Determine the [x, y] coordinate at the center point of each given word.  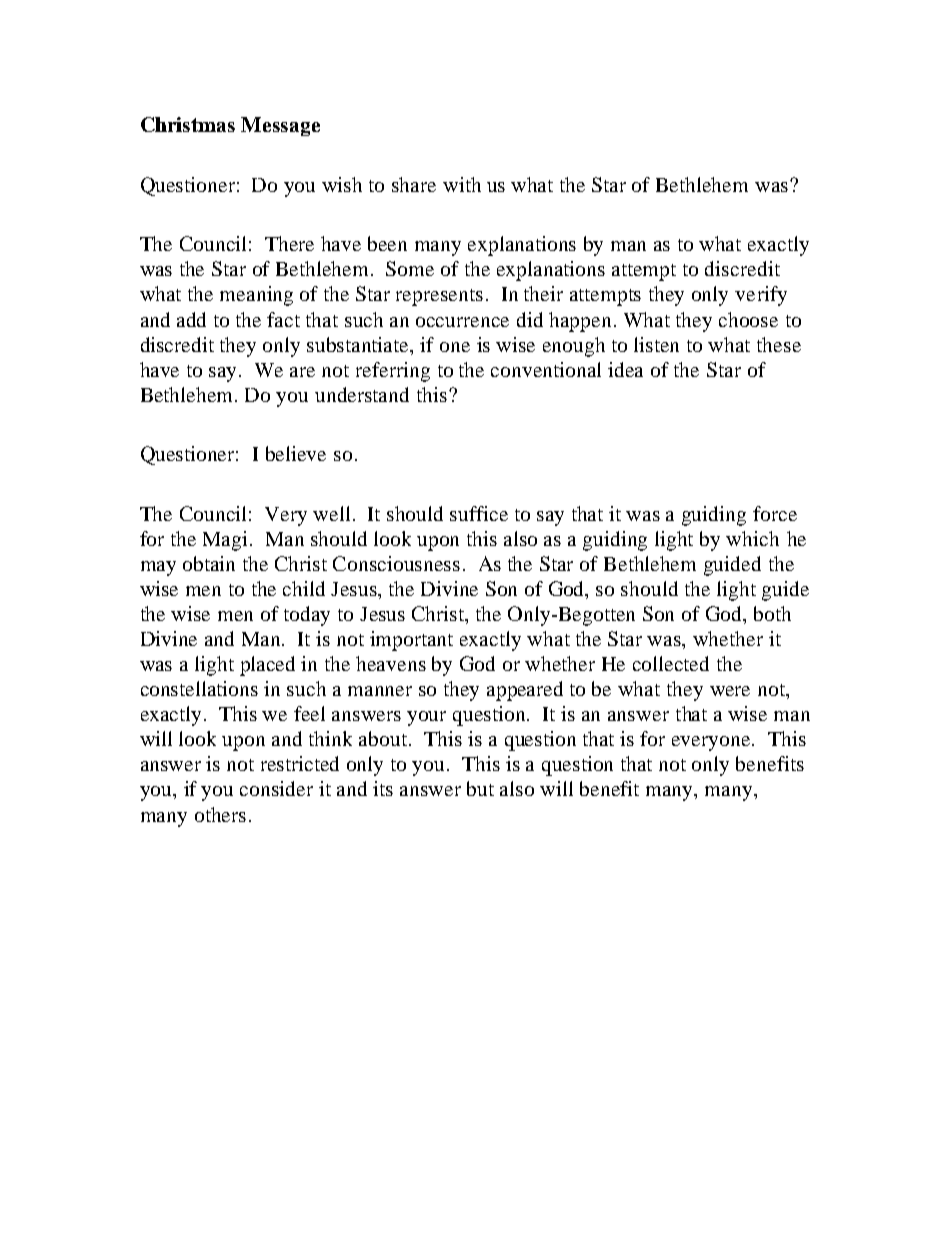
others [220, 814]
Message [280, 126]
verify [761, 296]
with [462, 184]
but [480, 788]
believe [296, 453]
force [775, 513]
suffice [479, 513]
